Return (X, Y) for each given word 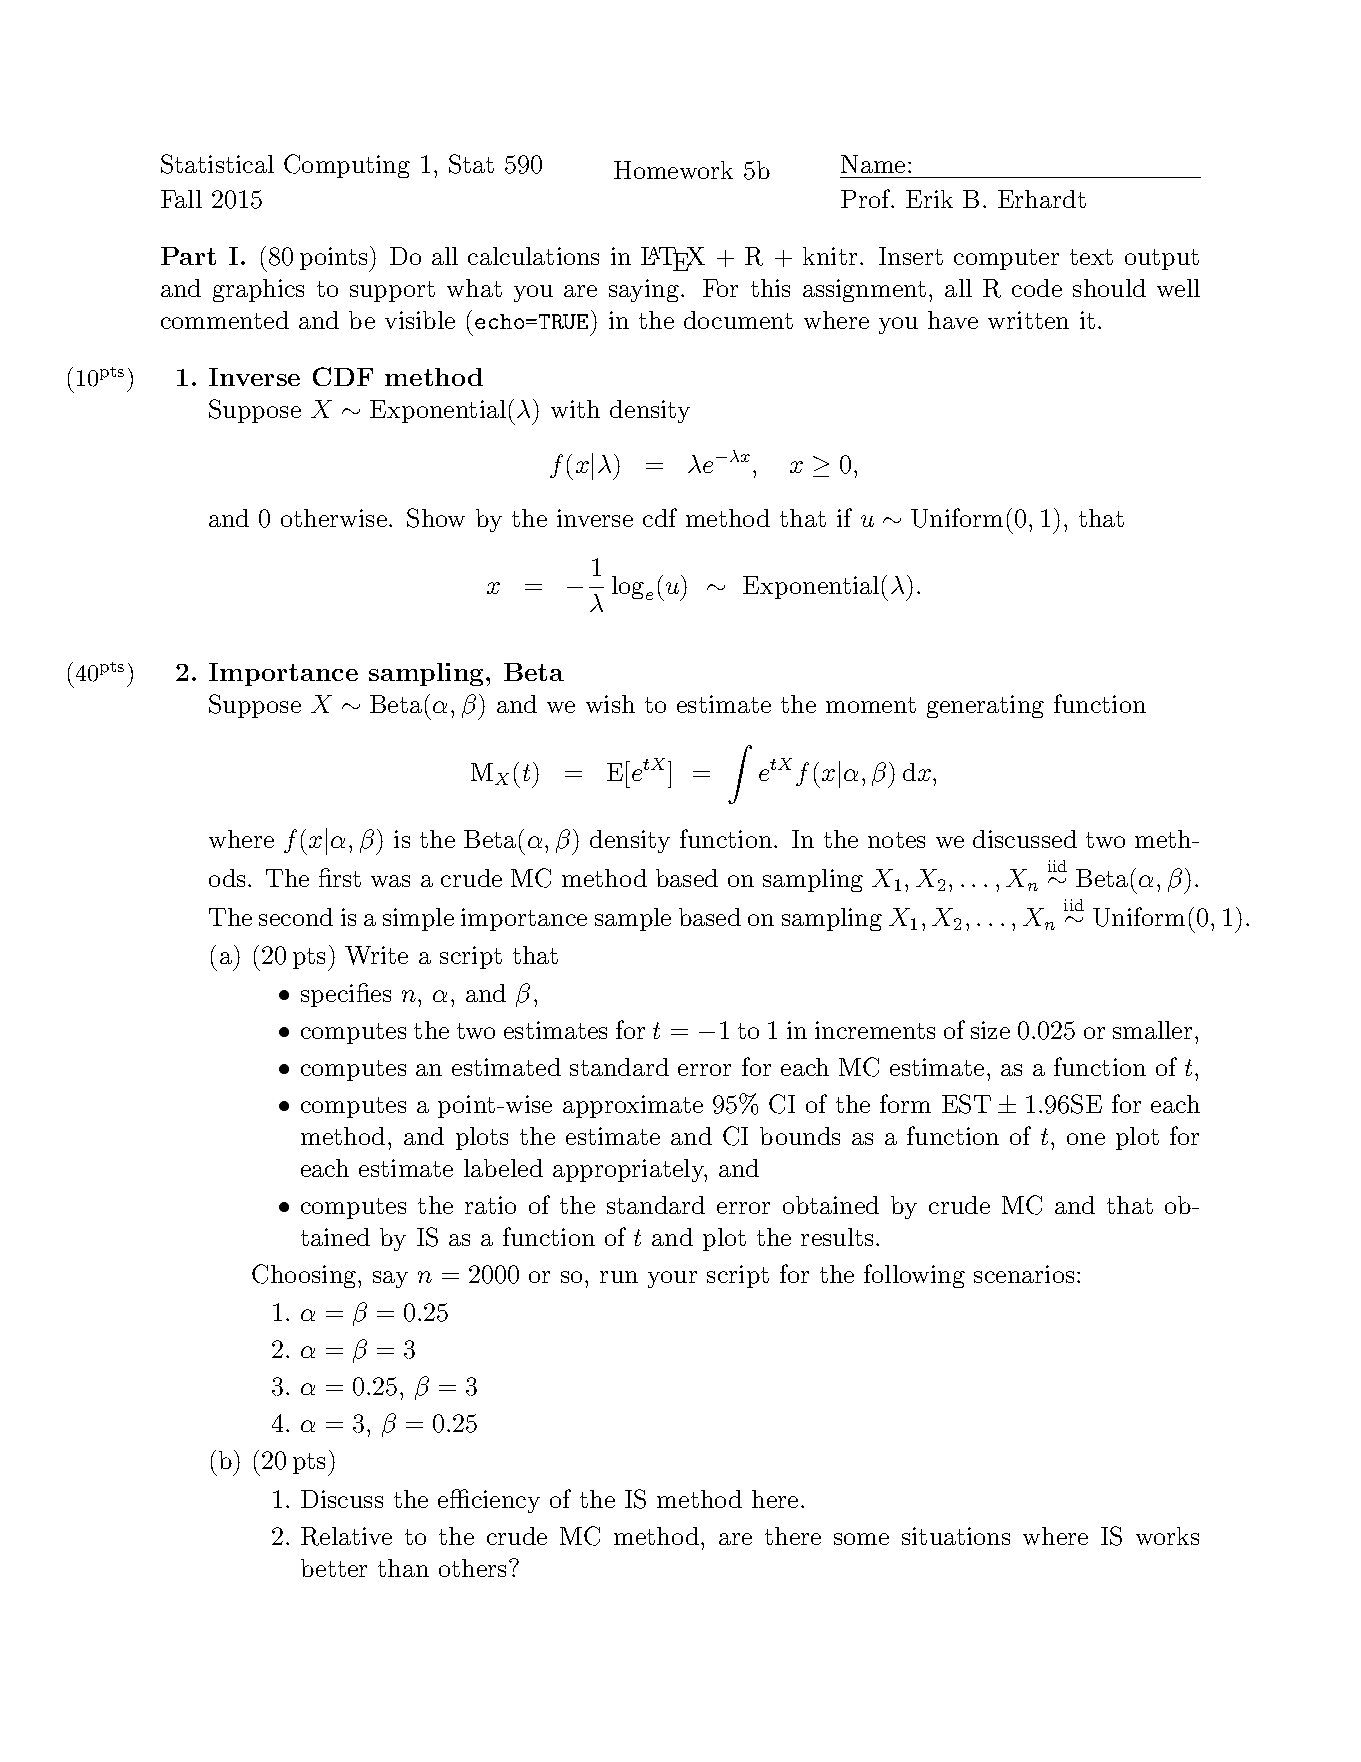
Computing (347, 166)
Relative (346, 1536)
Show (436, 518)
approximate (633, 1106)
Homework (673, 170)
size (990, 1030)
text (1091, 257)
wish (610, 704)
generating (985, 706)
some (861, 1539)
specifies (346, 995)
